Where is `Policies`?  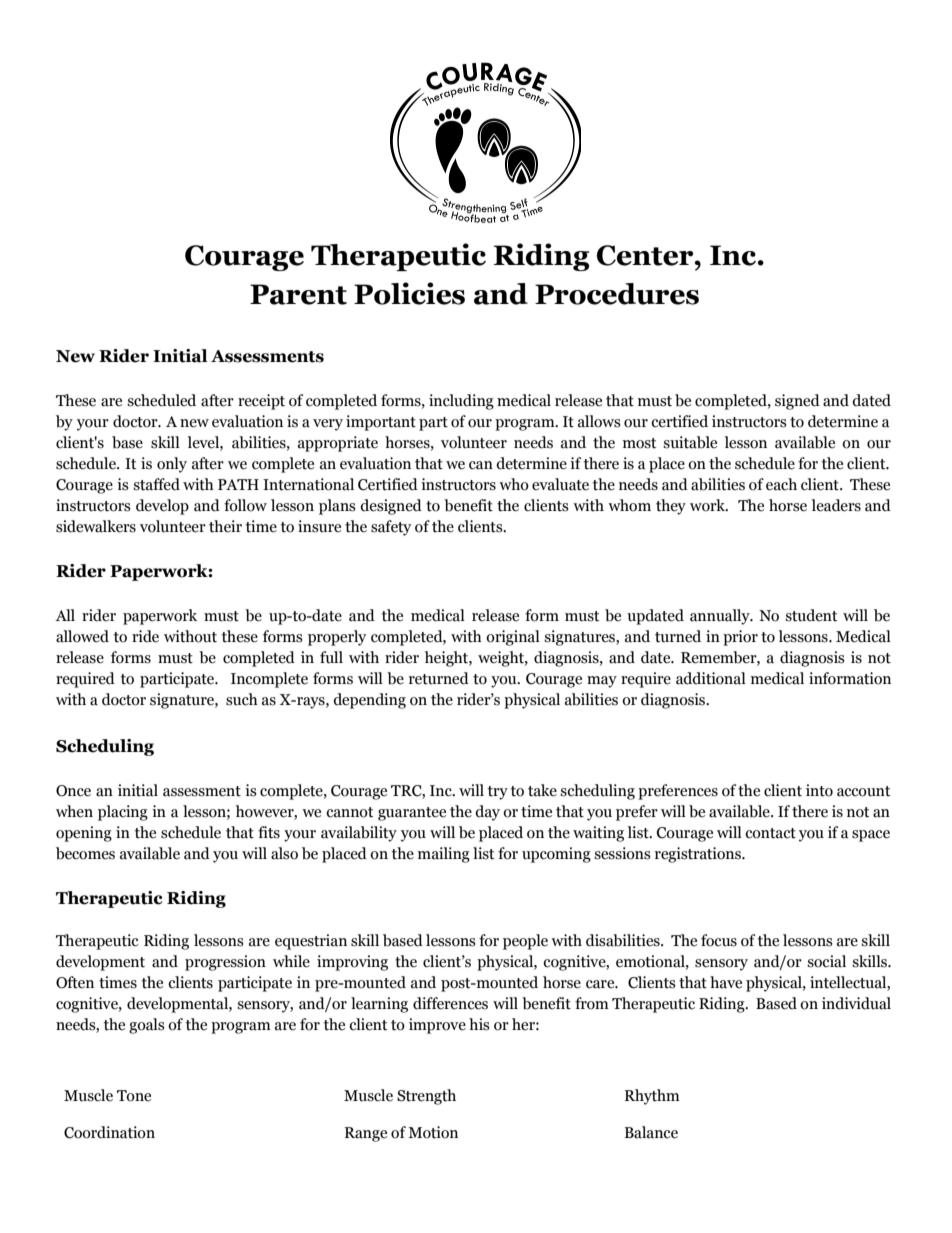 Policies is located at coordinates (409, 293).
